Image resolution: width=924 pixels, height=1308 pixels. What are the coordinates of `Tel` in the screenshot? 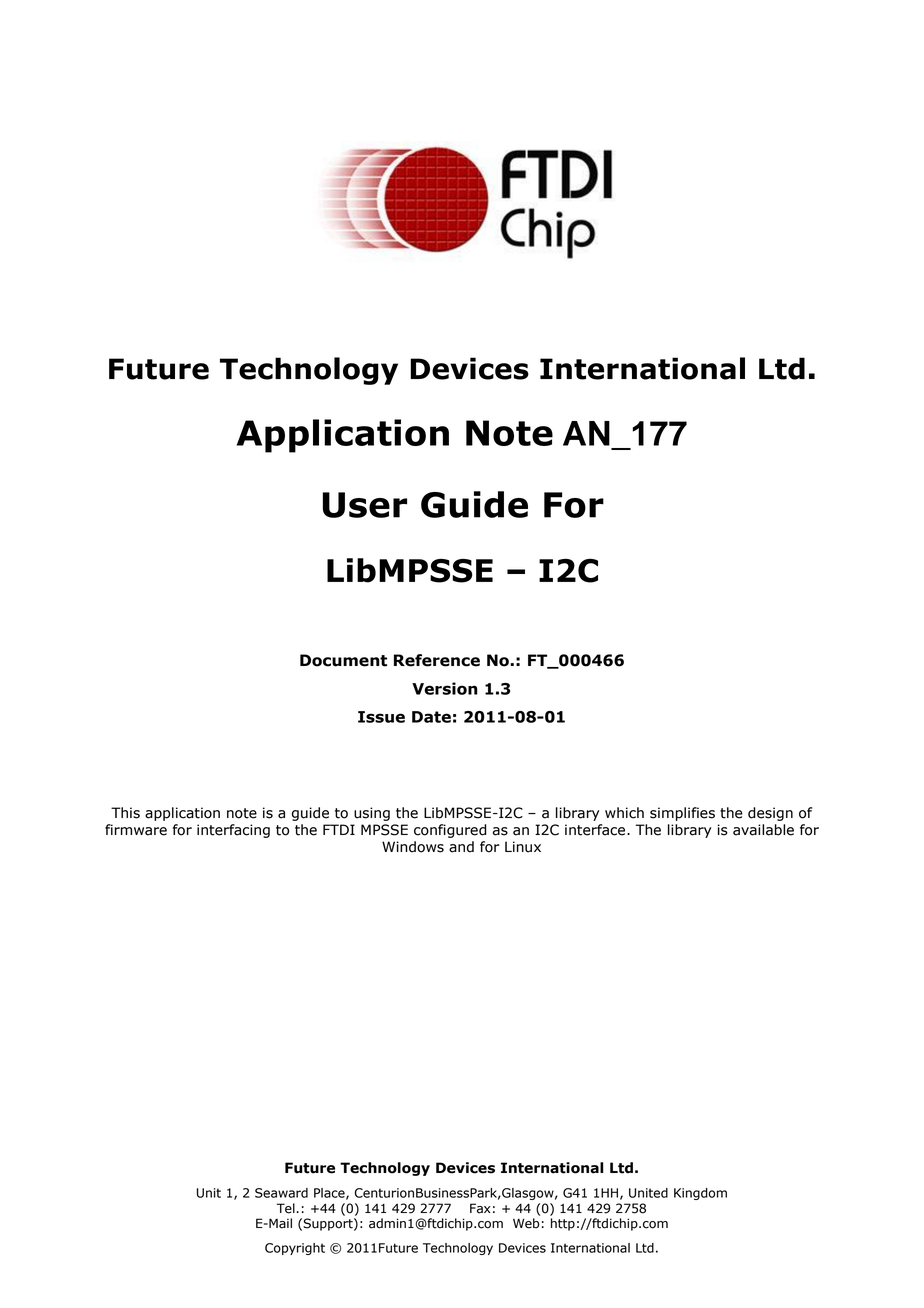 It's located at (287, 1208).
